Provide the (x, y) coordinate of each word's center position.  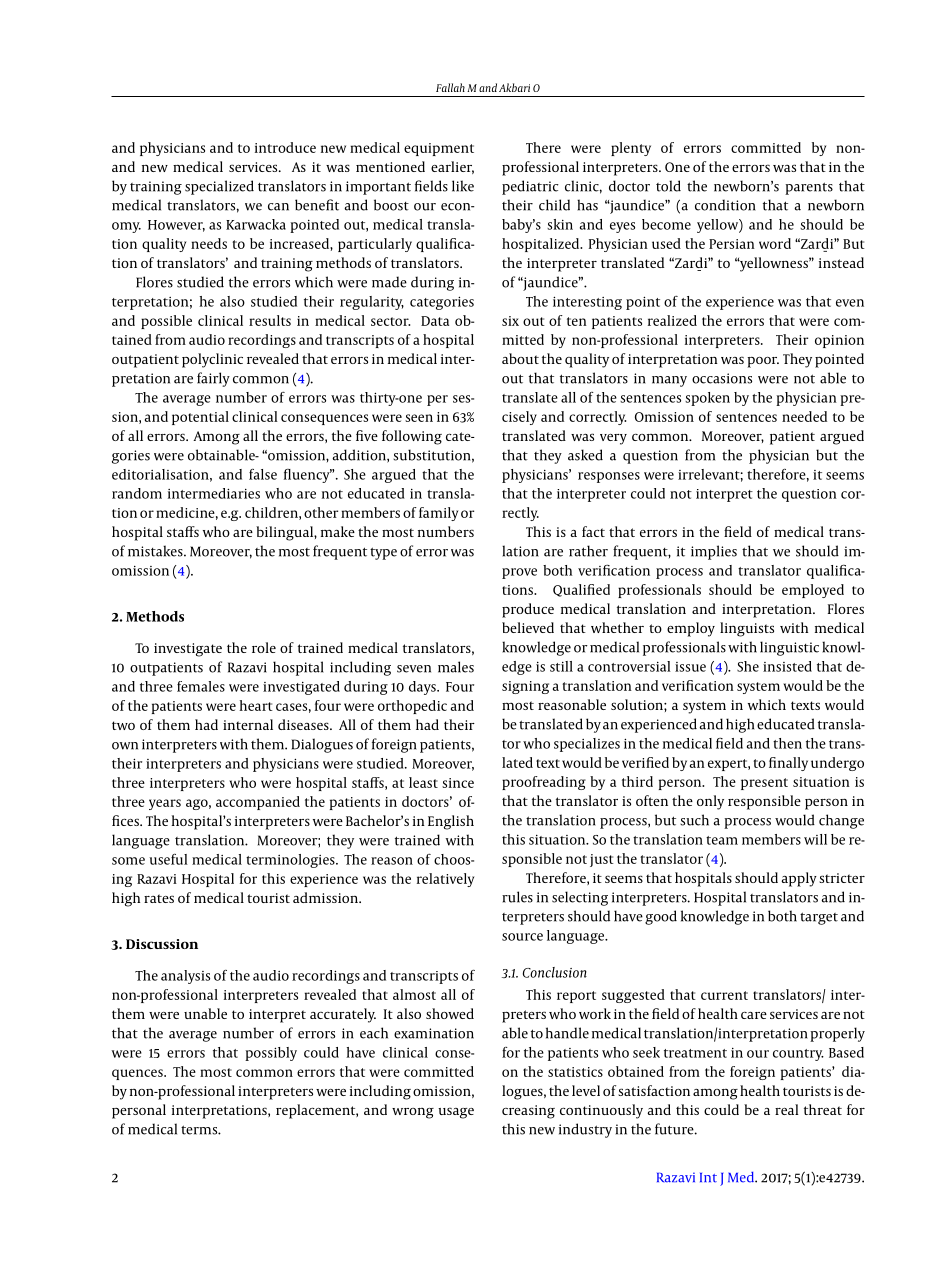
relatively (445, 880)
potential (200, 418)
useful (168, 859)
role (264, 647)
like (463, 186)
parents (809, 188)
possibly (271, 1054)
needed (804, 416)
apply (799, 879)
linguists (747, 629)
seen (419, 418)
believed (528, 627)
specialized (219, 187)
